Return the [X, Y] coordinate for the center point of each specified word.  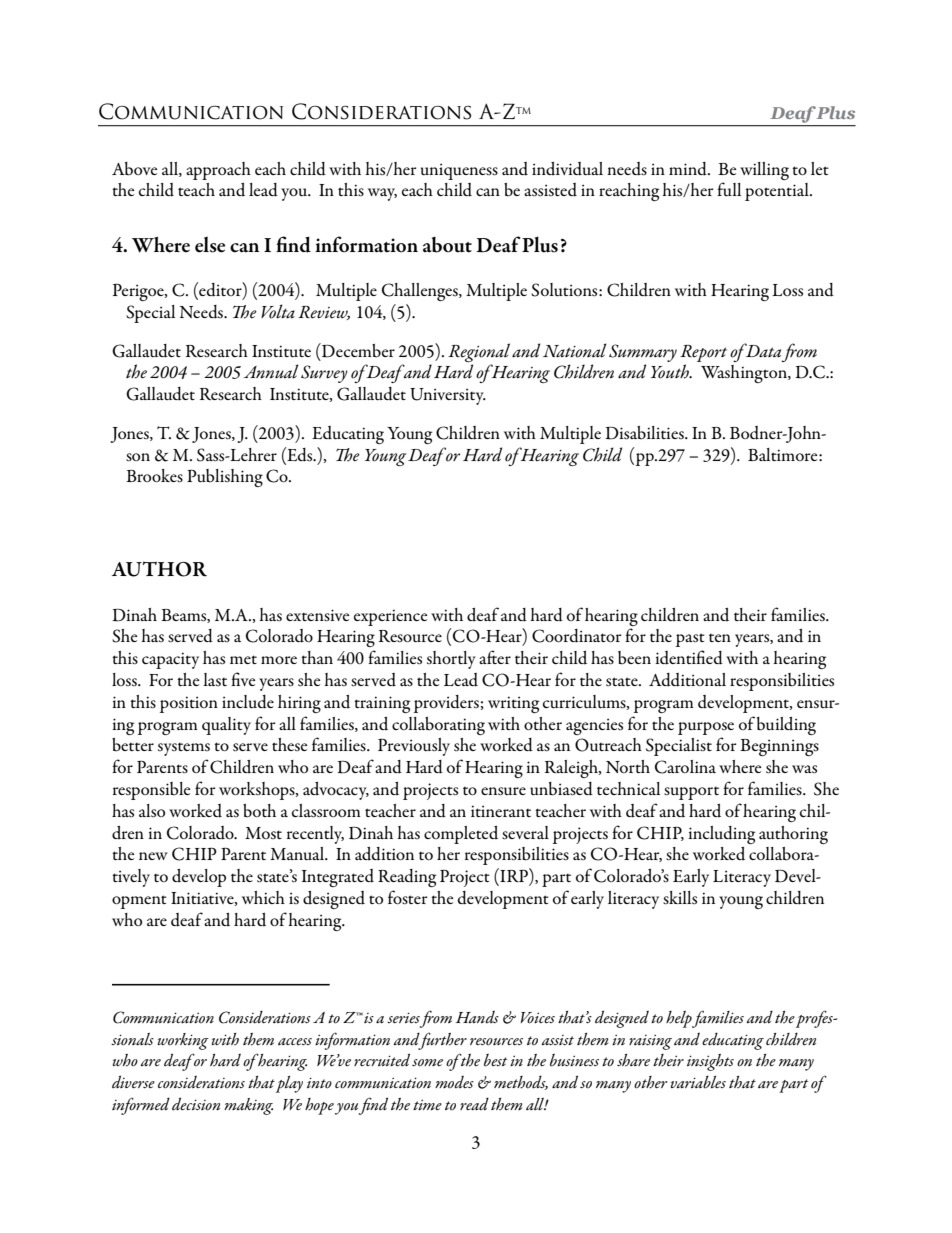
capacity [170, 660]
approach [218, 171]
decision [196, 1104]
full [729, 189]
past [690, 640]
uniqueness [459, 171]
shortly [451, 660]
